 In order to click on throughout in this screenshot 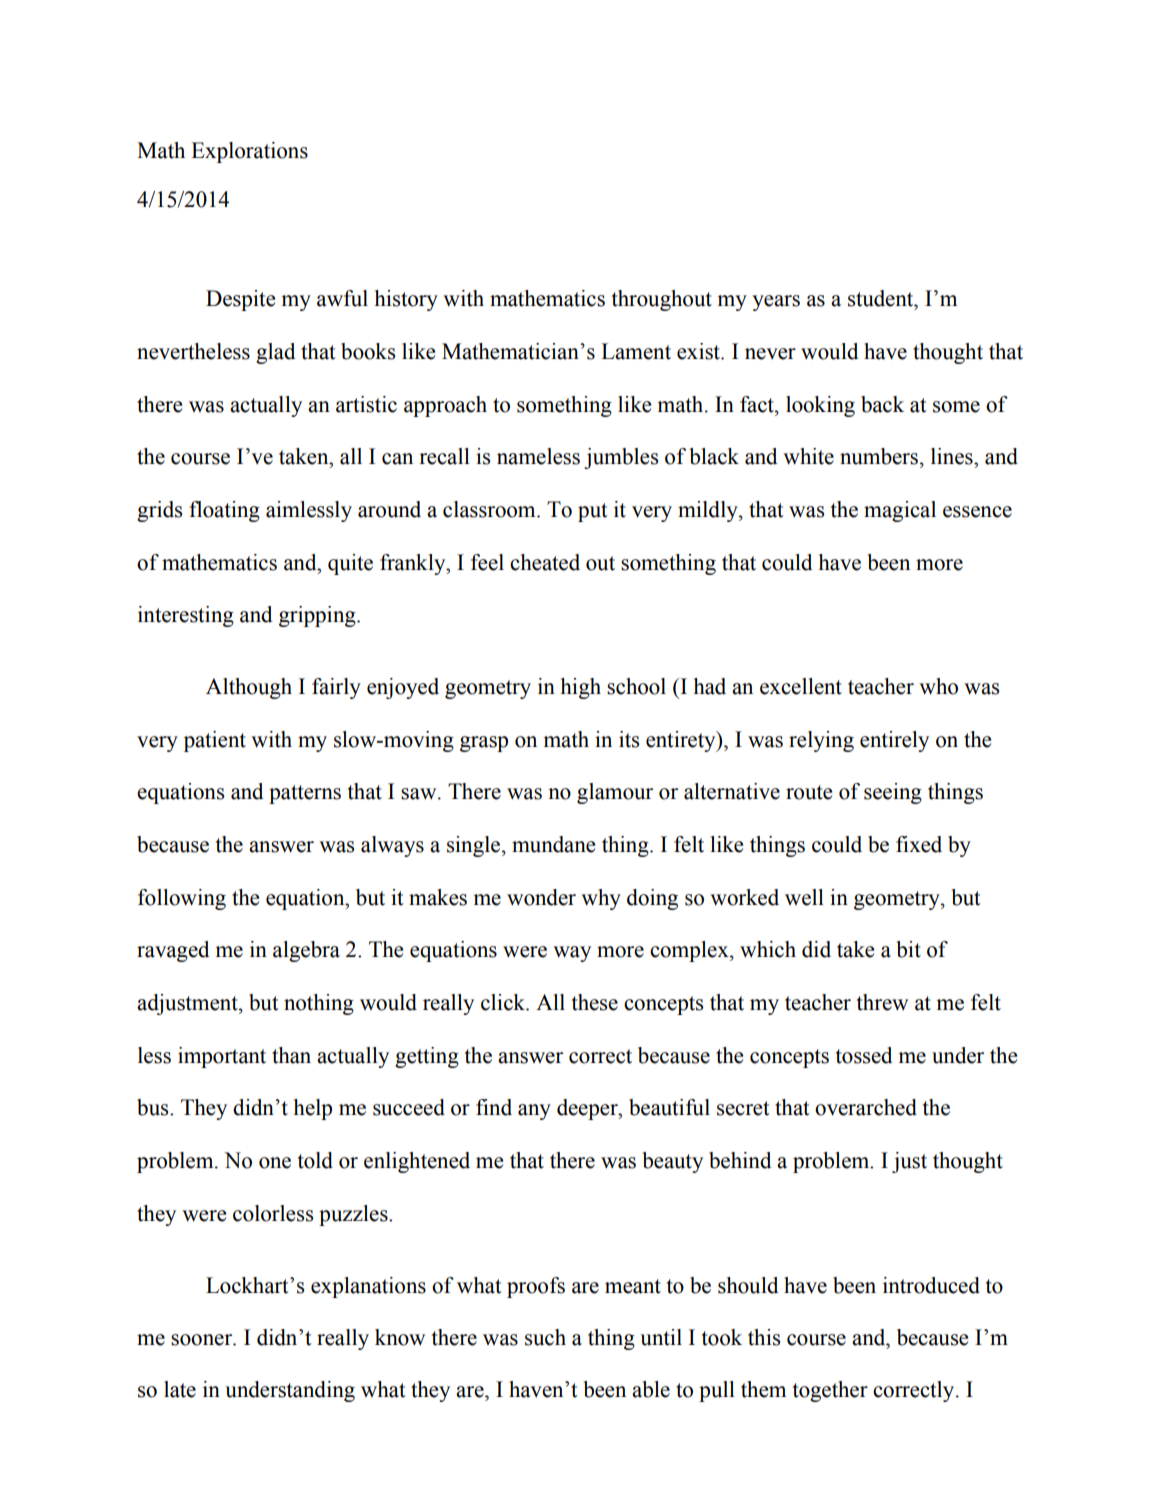, I will do `click(662, 300)`.
